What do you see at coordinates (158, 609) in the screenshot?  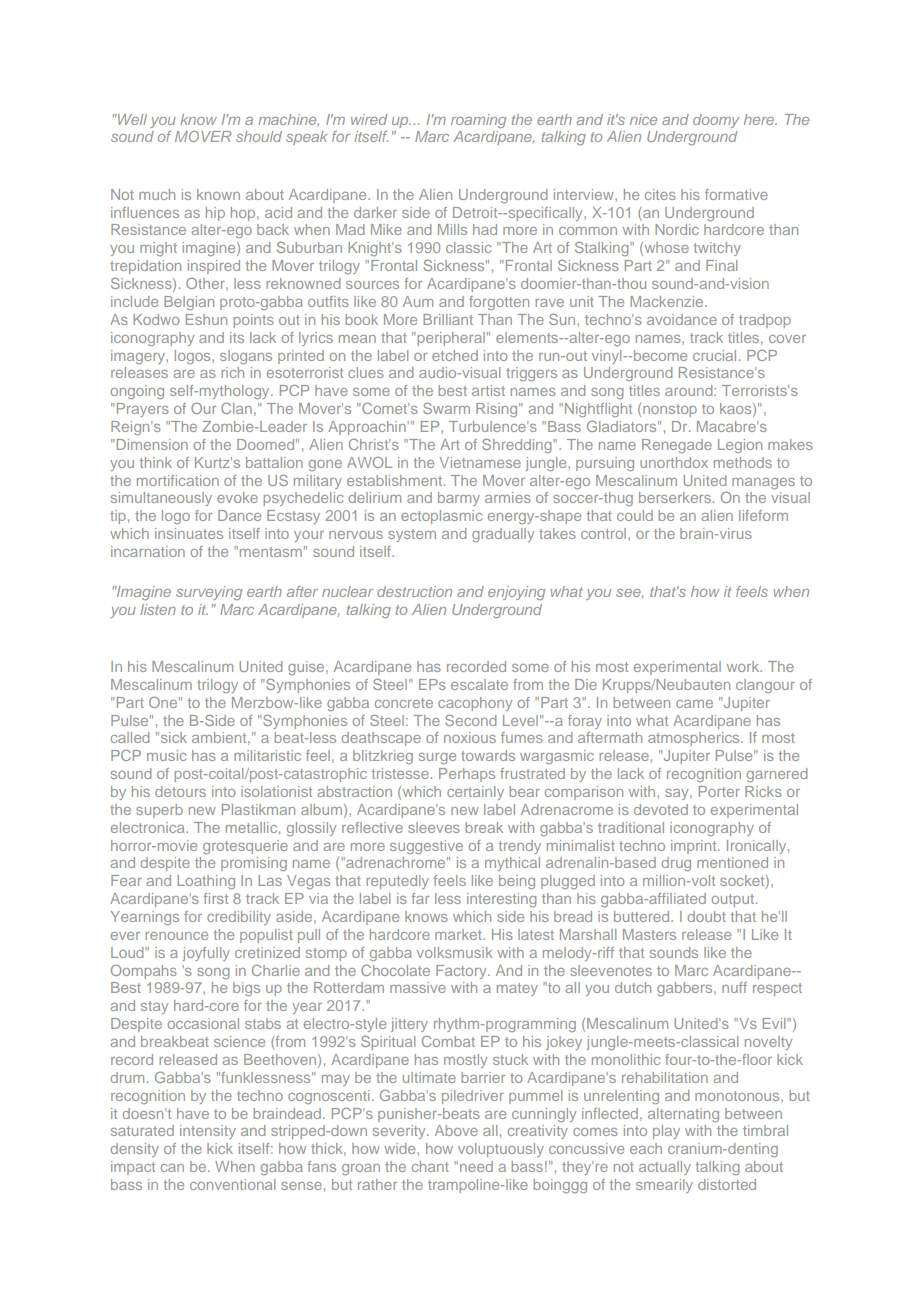 I see `listen` at bounding box center [158, 609].
